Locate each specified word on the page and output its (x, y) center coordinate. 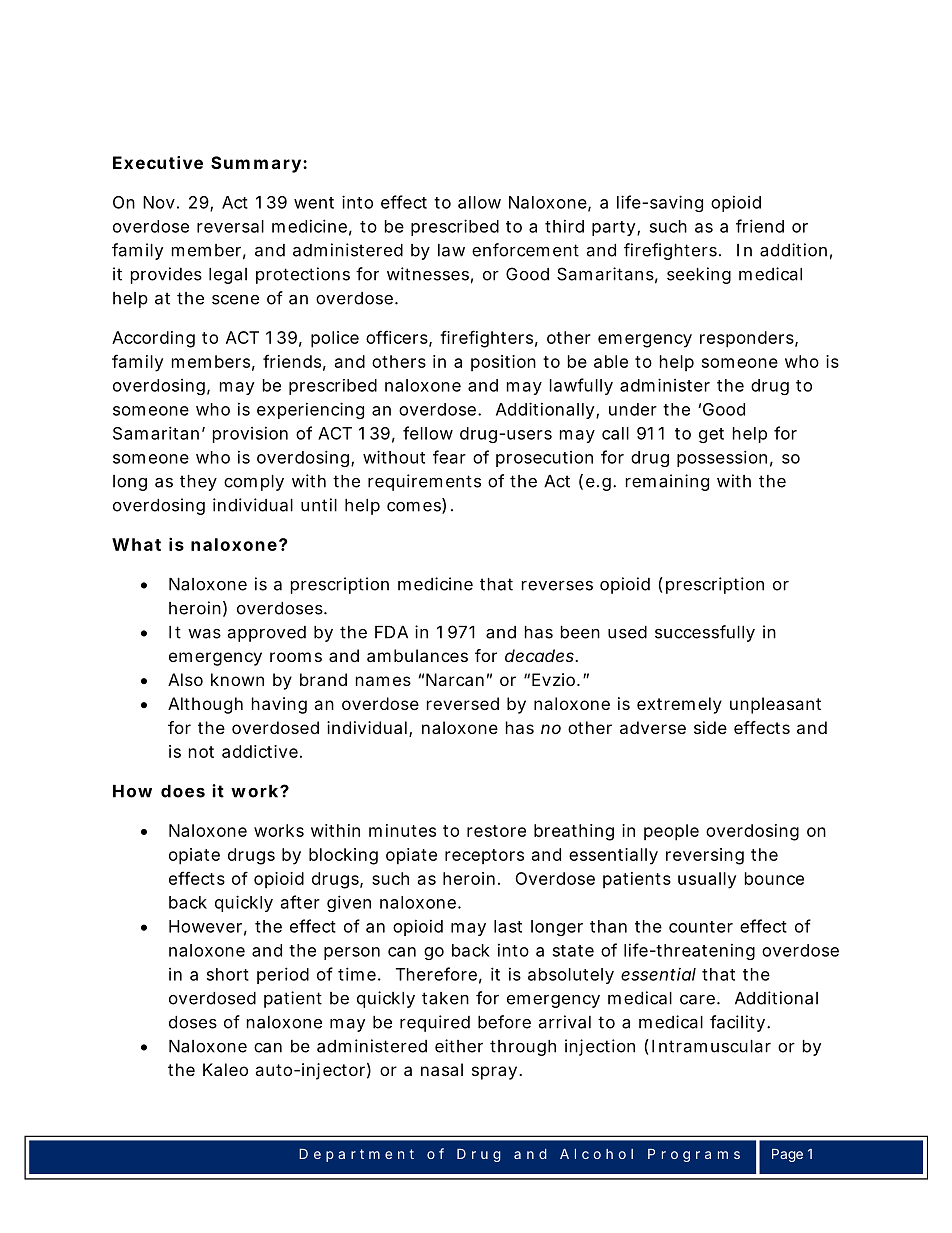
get (711, 435)
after (300, 902)
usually (707, 880)
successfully (705, 633)
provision (250, 434)
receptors (484, 856)
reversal (230, 226)
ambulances (417, 655)
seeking (699, 275)
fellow (428, 433)
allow (479, 202)
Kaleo (225, 1069)
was (204, 634)
